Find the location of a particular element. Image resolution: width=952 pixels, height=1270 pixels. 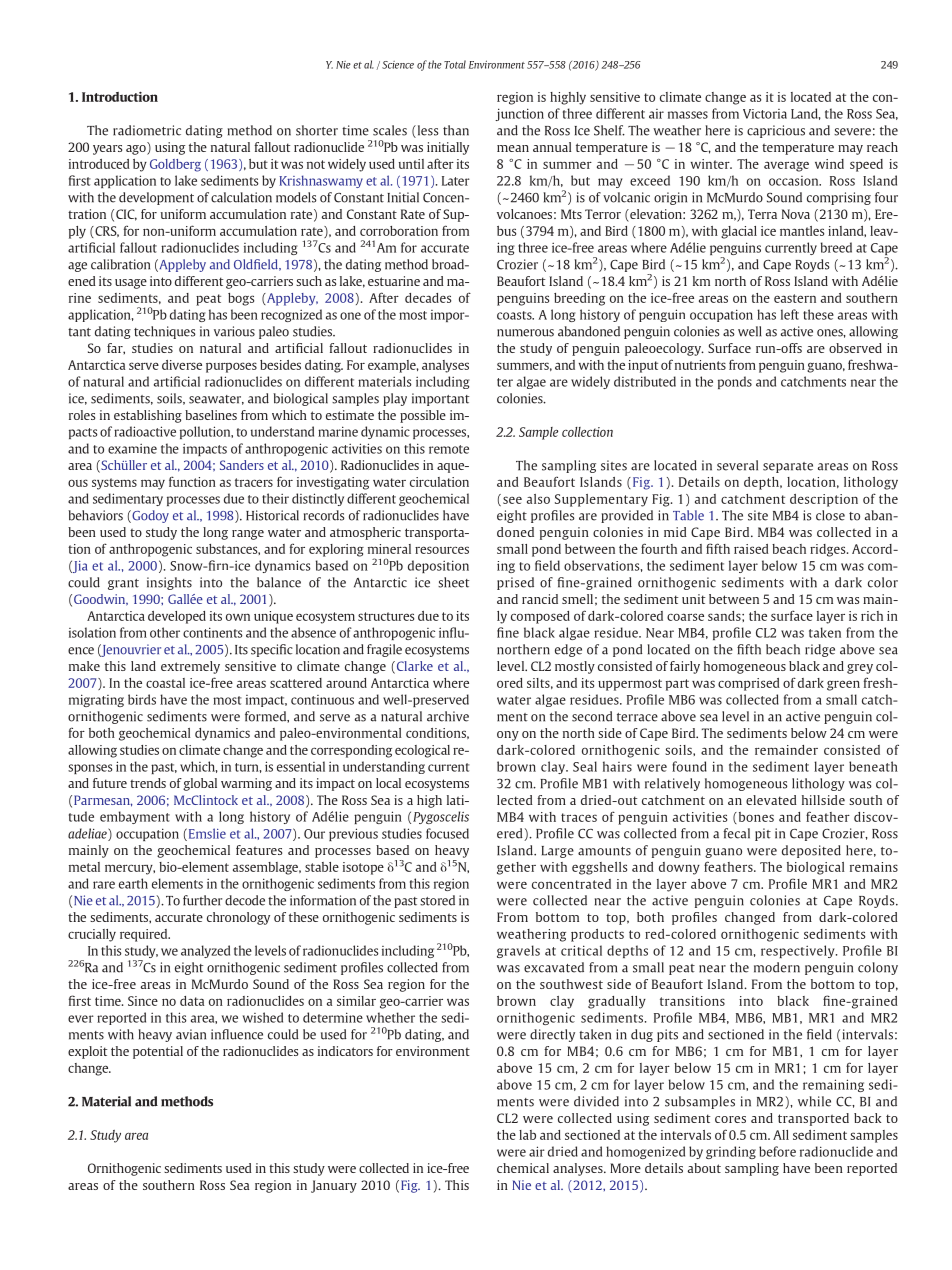

left is located at coordinates (790, 314).
